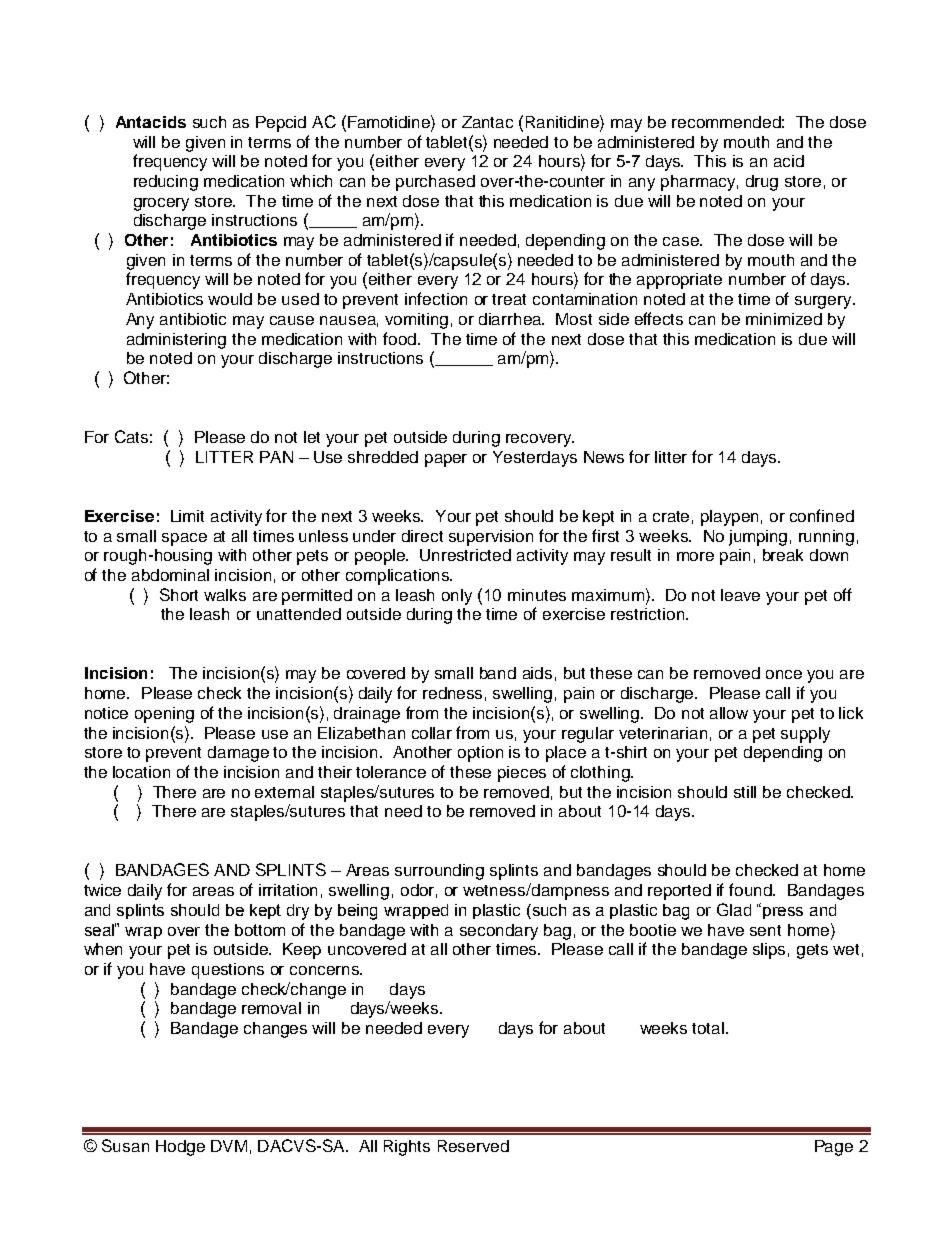 The image size is (952, 1233). I want to click on surrounding, so click(439, 872).
